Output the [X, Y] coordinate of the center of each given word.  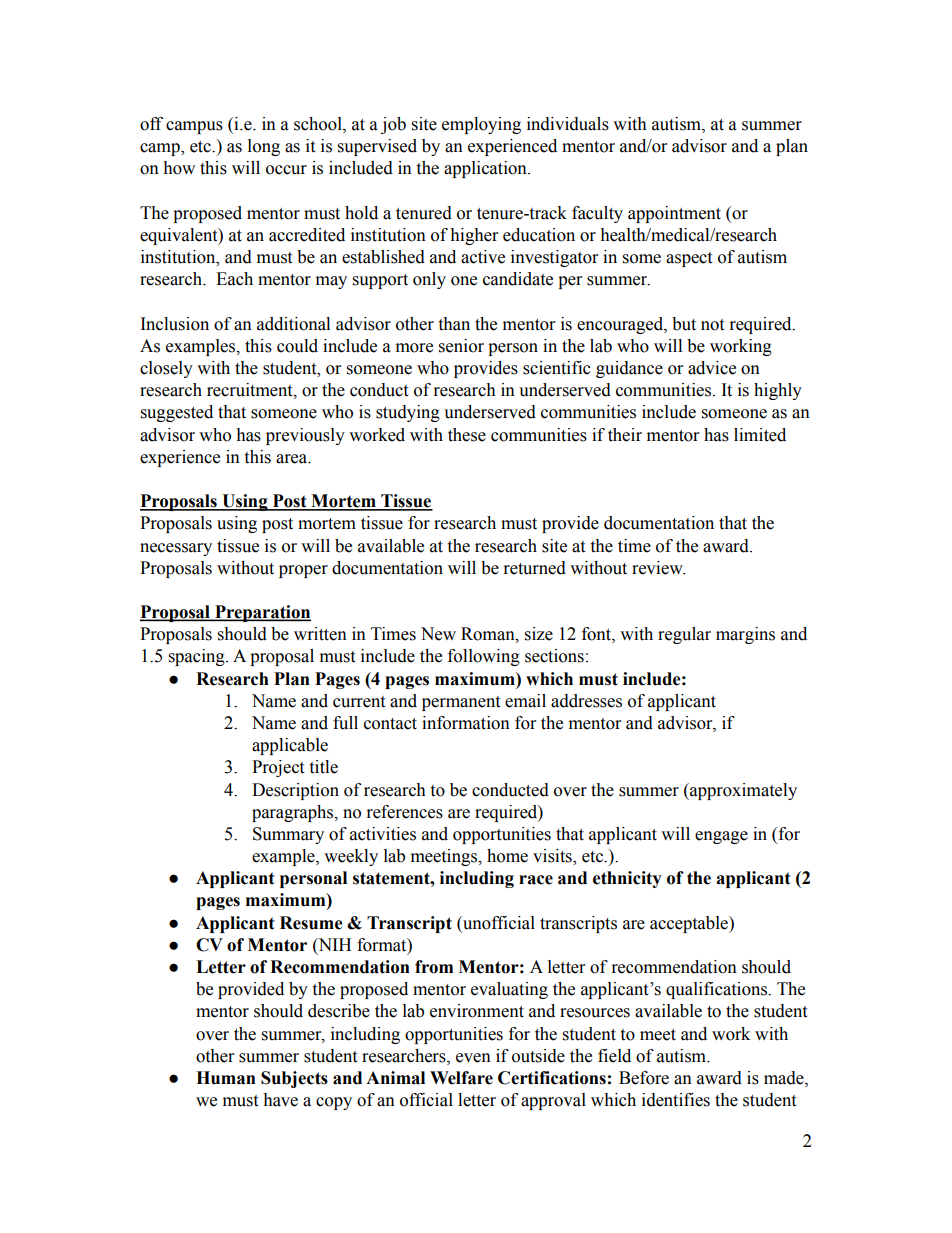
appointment [674, 214]
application [486, 169]
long [264, 147]
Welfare [461, 1078]
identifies [676, 1100]
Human [226, 1078]
